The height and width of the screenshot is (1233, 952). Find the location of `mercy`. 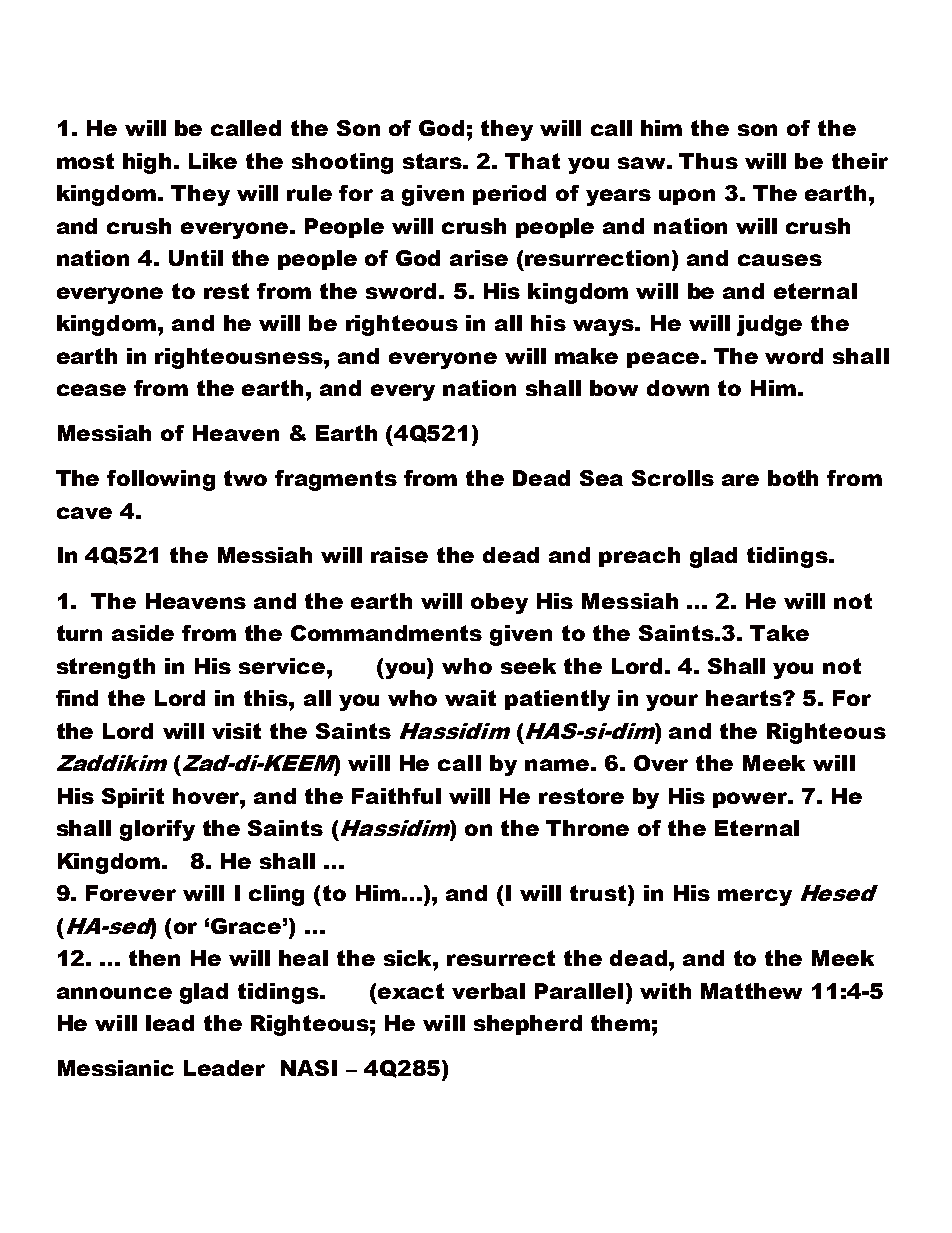

mercy is located at coordinates (755, 897).
